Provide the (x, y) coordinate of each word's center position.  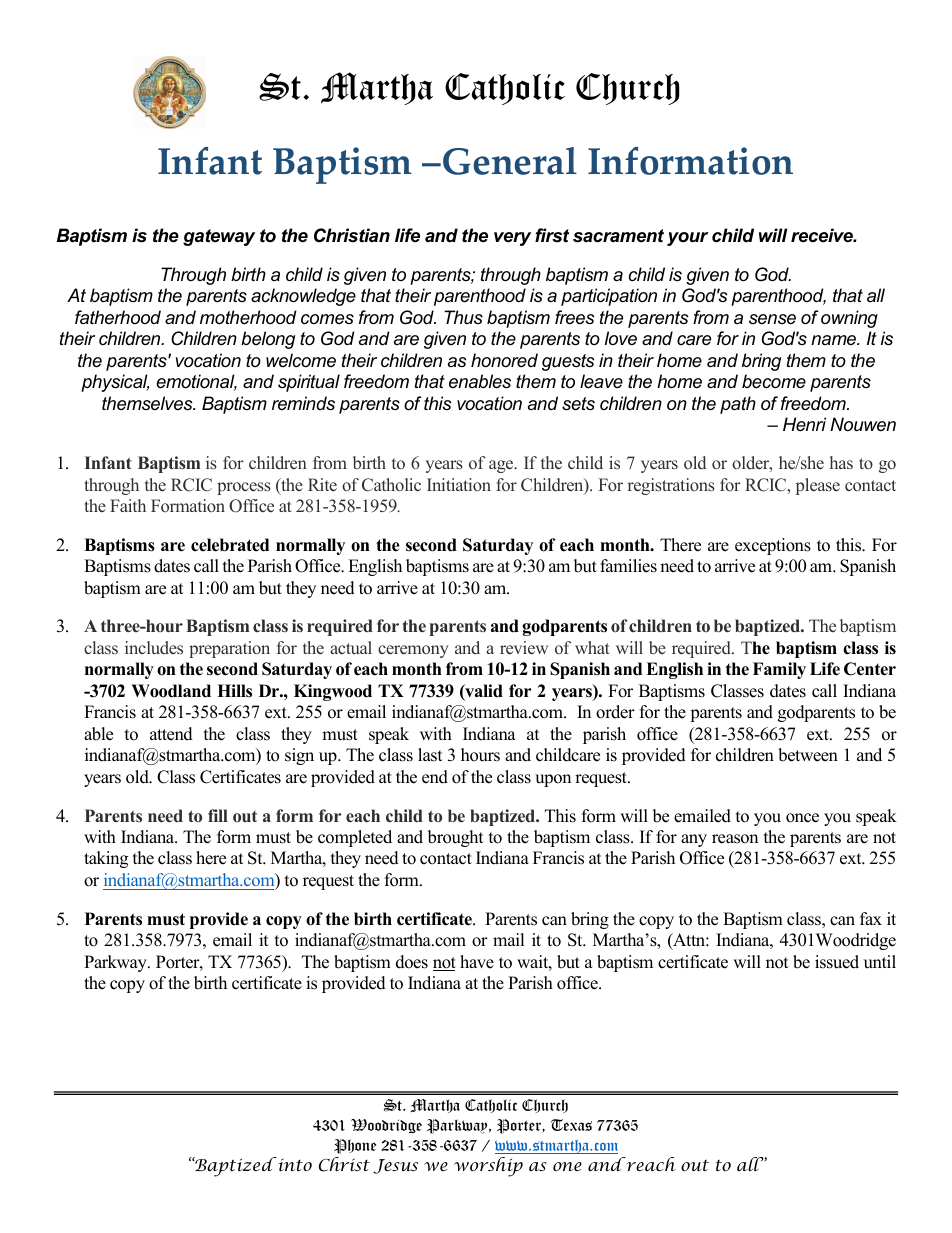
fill (218, 815)
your (687, 239)
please (818, 486)
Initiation (459, 484)
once (802, 818)
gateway (219, 237)
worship (488, 1167)
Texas (571, 1125)
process (244, 488)
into (294, 1164)
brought (455, 838)
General (510, 161)
